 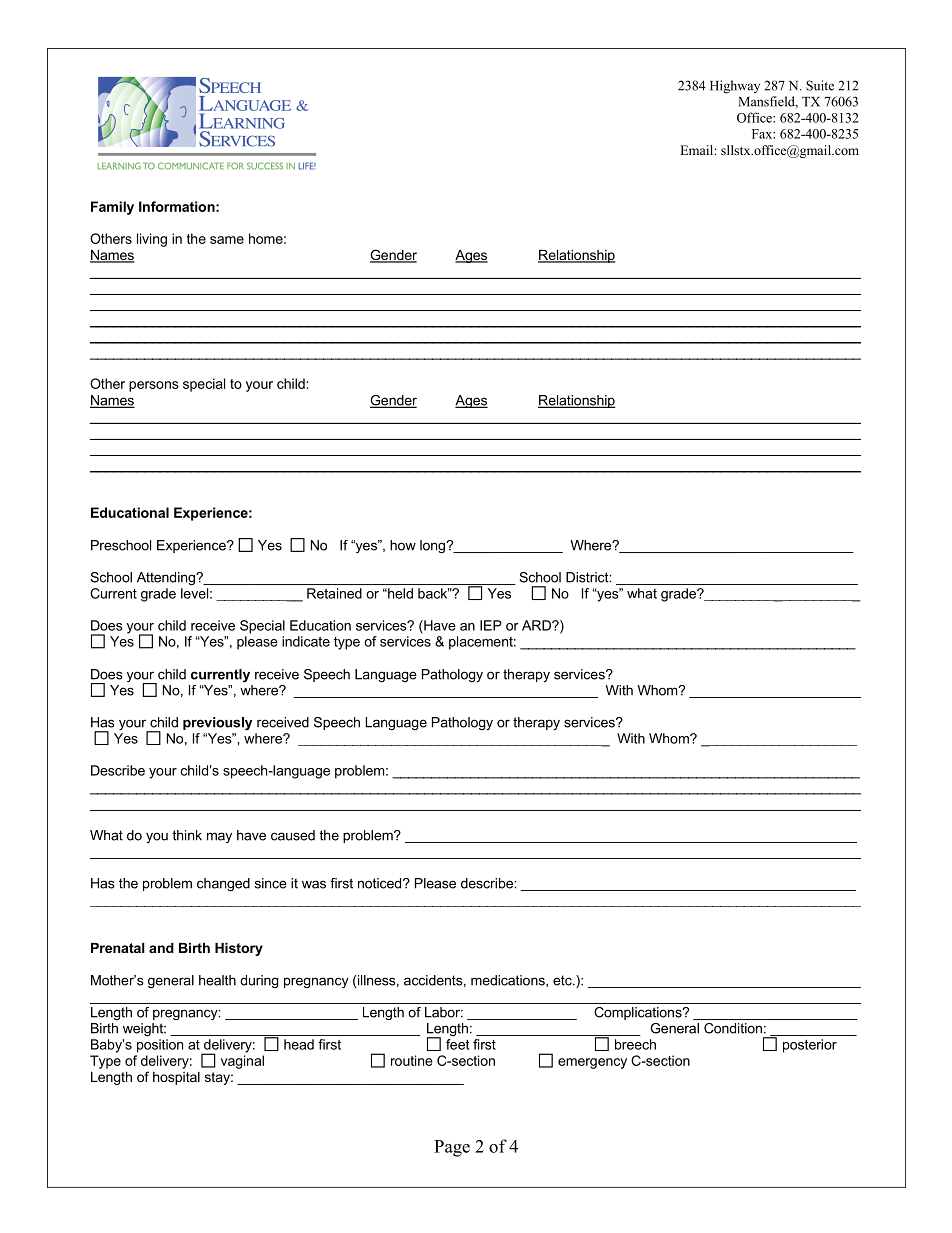 What do you see at coordinates (452, 1148) in the page?
I see `Page` at bounding box center [452, 1148].
